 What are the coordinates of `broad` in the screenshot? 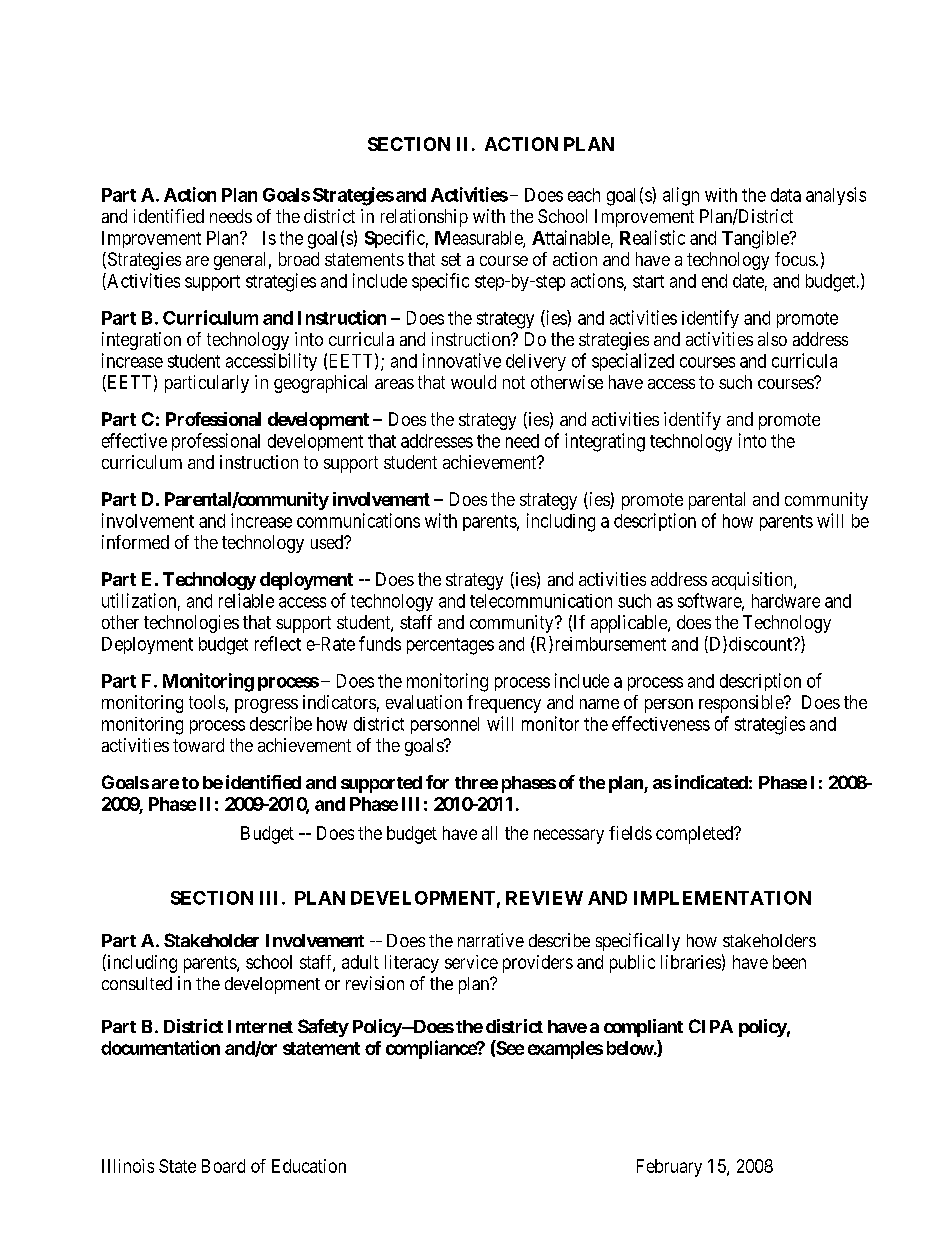 It's located at (299, 259).
